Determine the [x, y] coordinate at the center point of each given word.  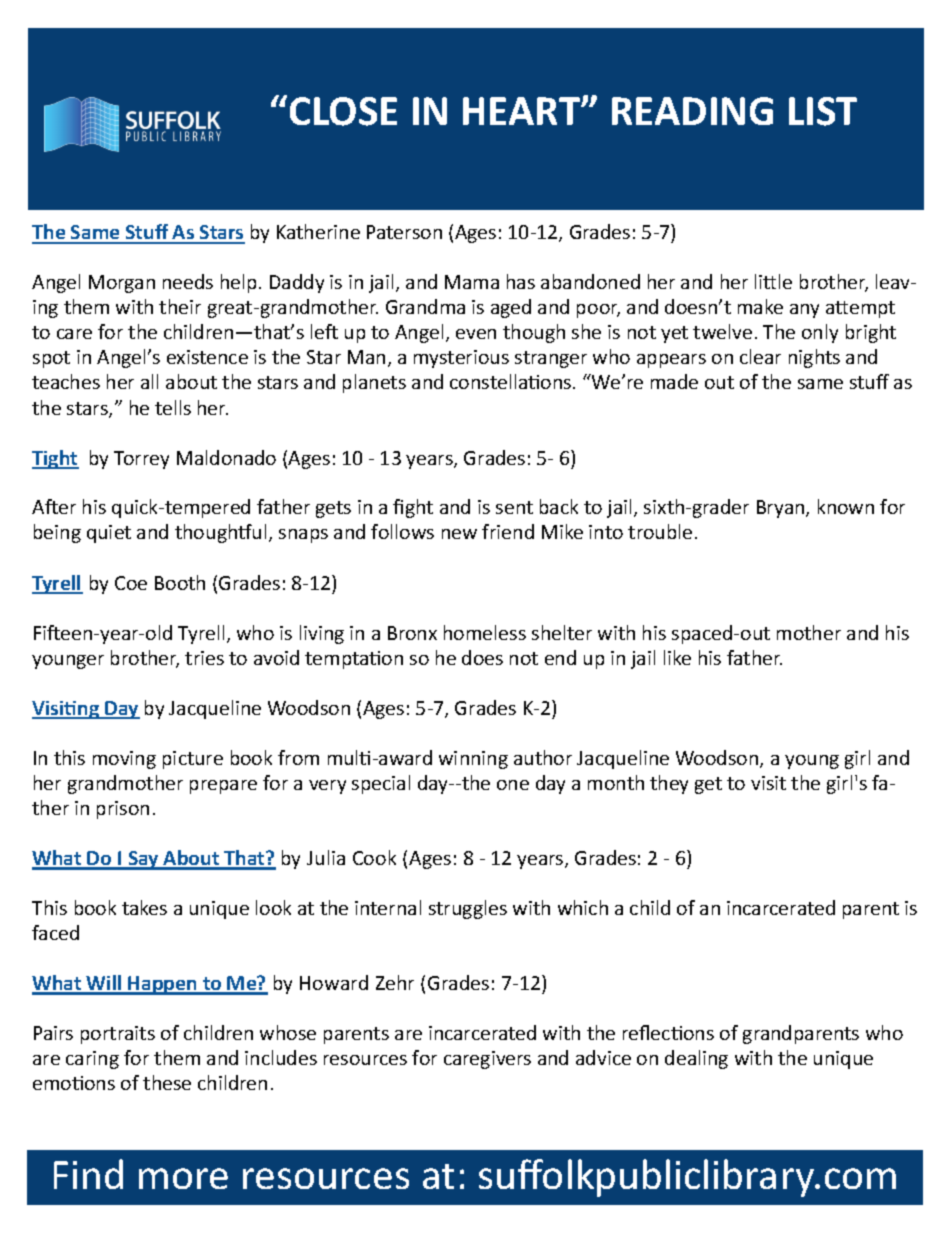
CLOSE [343, 111]
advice [603, 1057]
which [583, 907]
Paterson [404, 232]
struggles [468, 909]
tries [204, 658]
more [183, 1178]
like [677, 657]
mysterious [461, 359]
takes [144, 907]
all [149, 381]
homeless [485, 632]
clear [760, 356]
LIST [823, 111]
